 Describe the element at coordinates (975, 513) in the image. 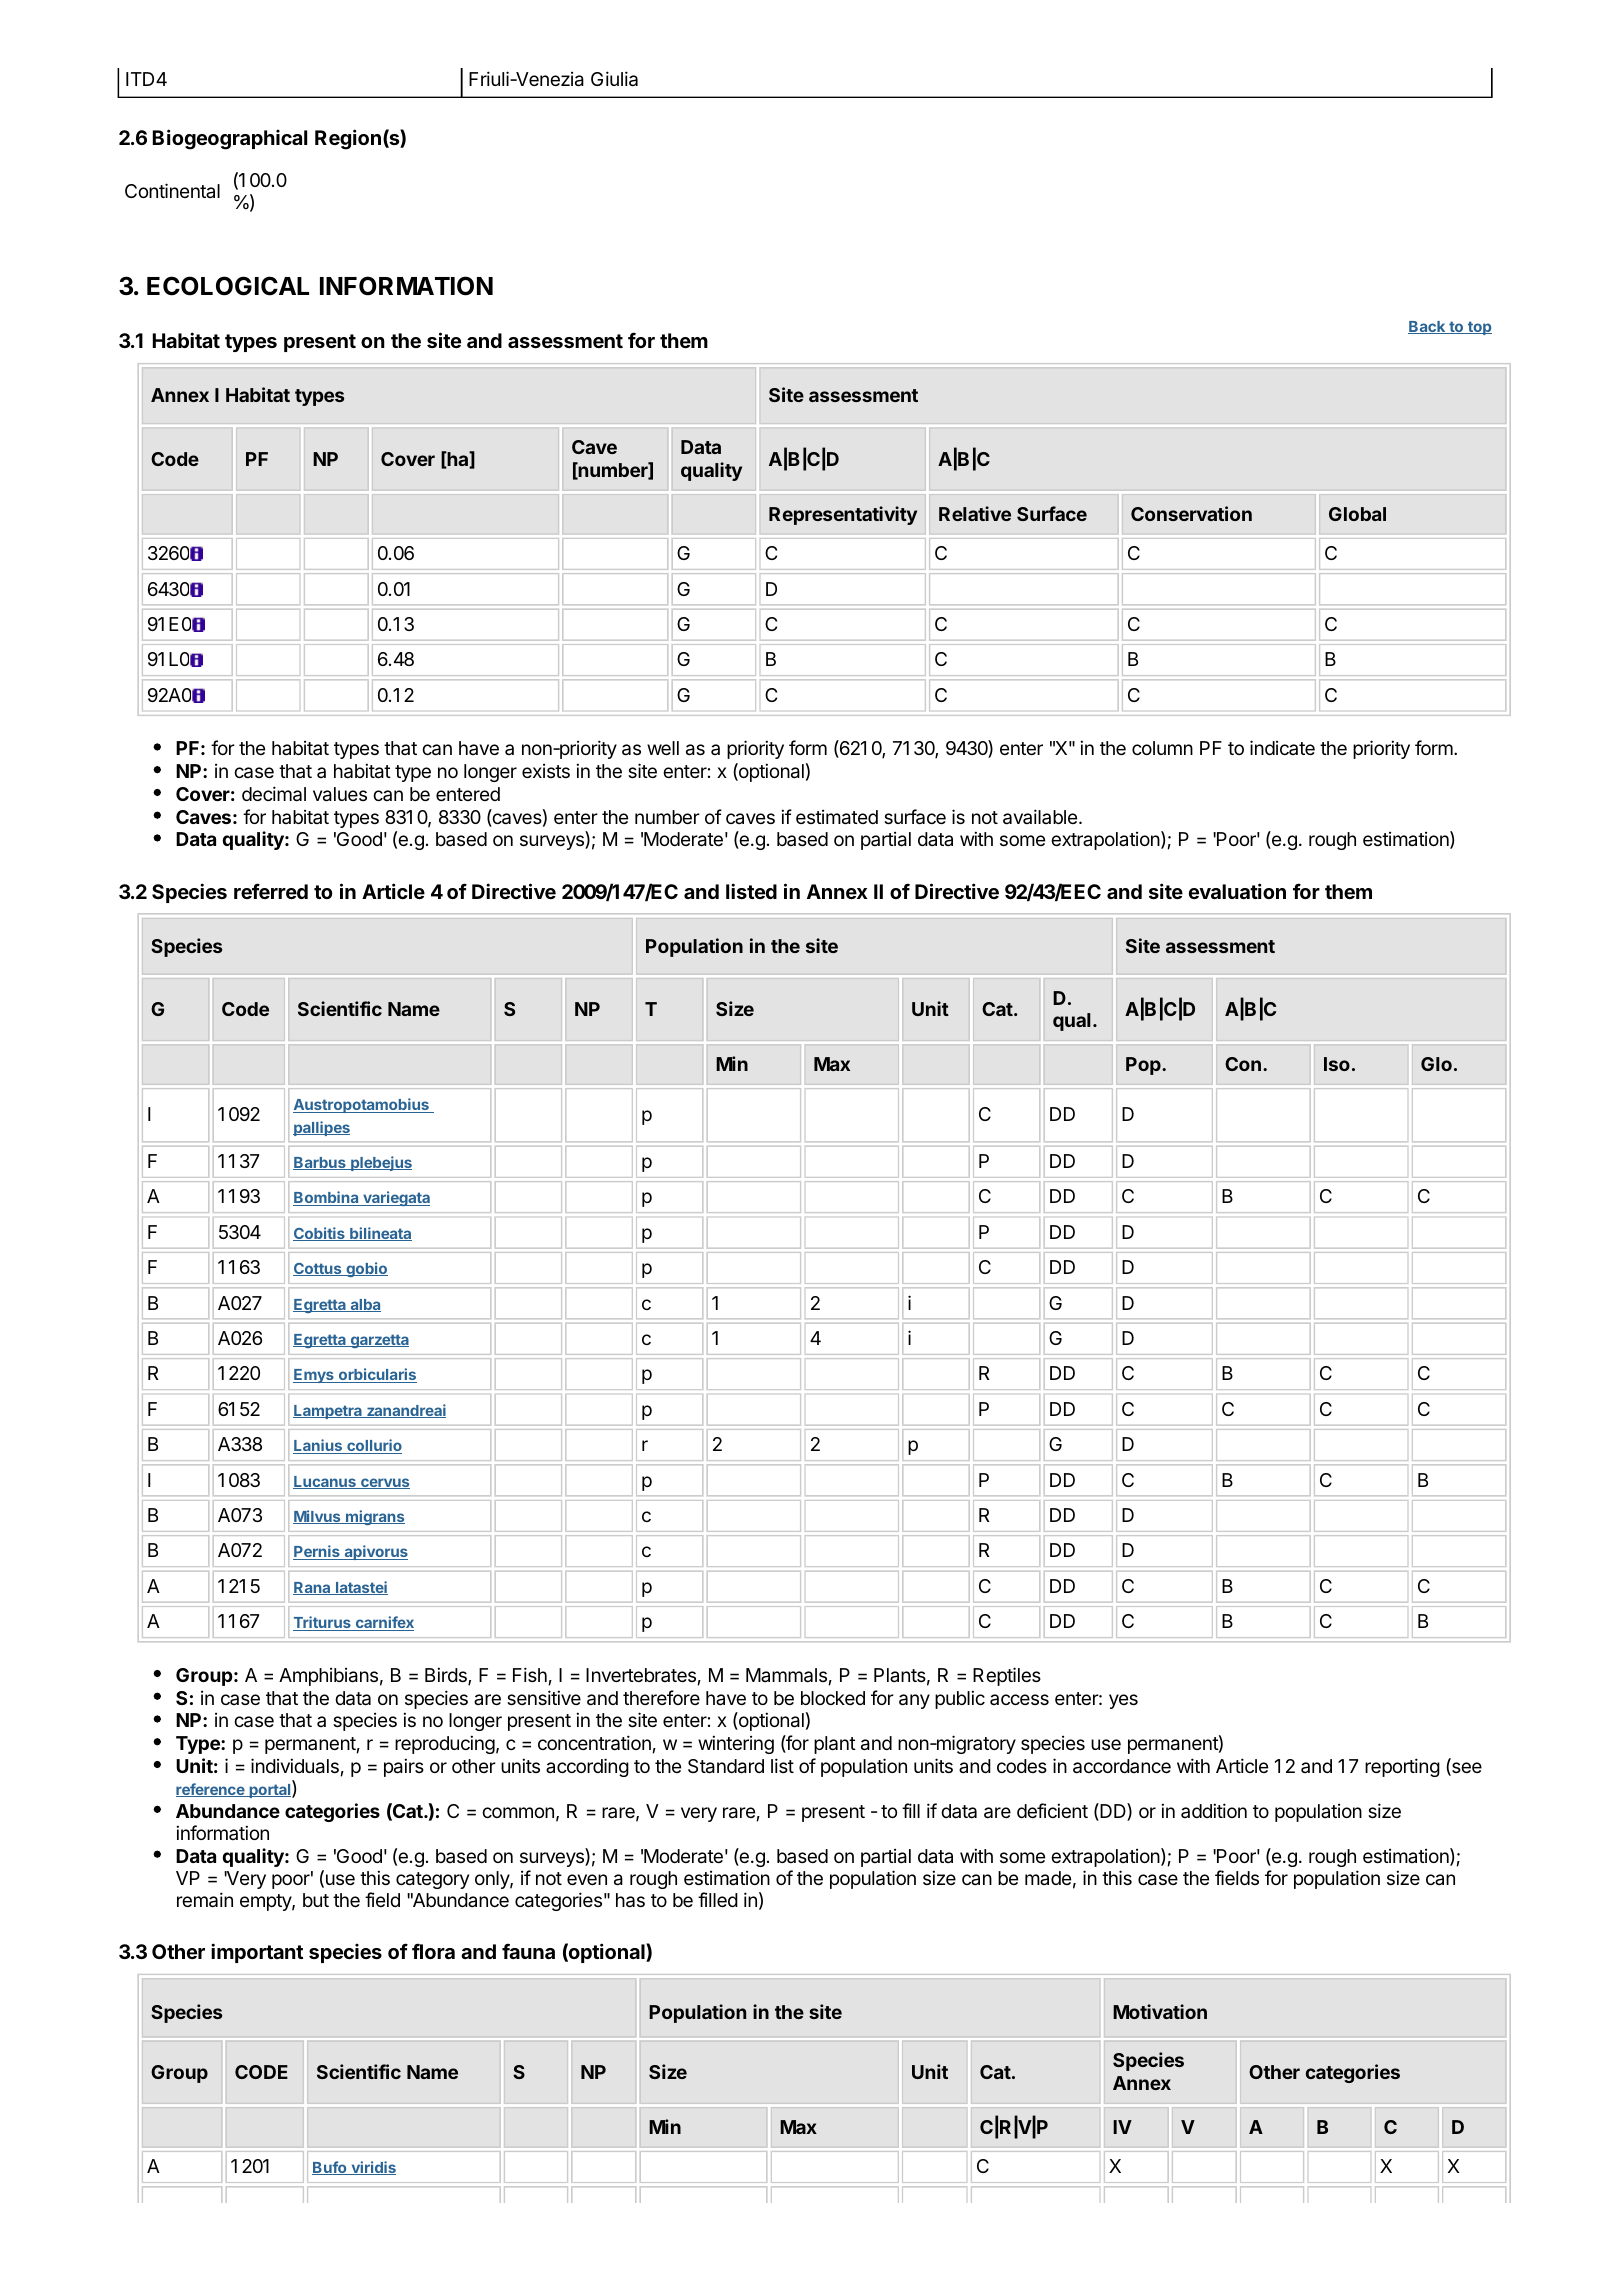

I see `Relative` at that location.
